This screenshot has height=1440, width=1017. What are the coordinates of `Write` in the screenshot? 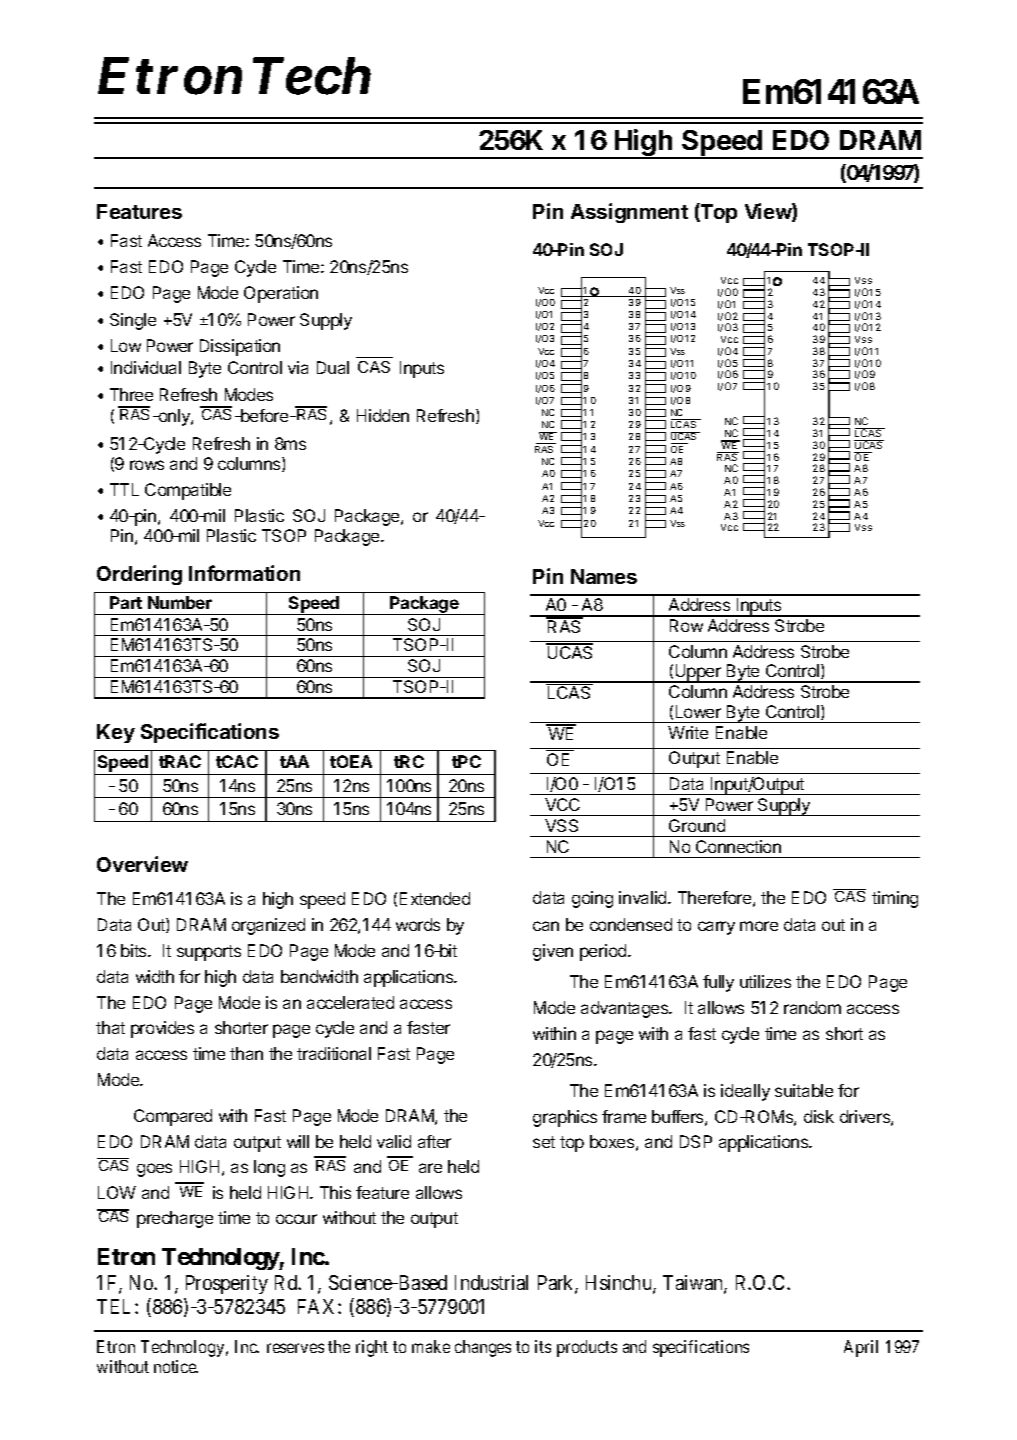 It's located at (688, 732).
